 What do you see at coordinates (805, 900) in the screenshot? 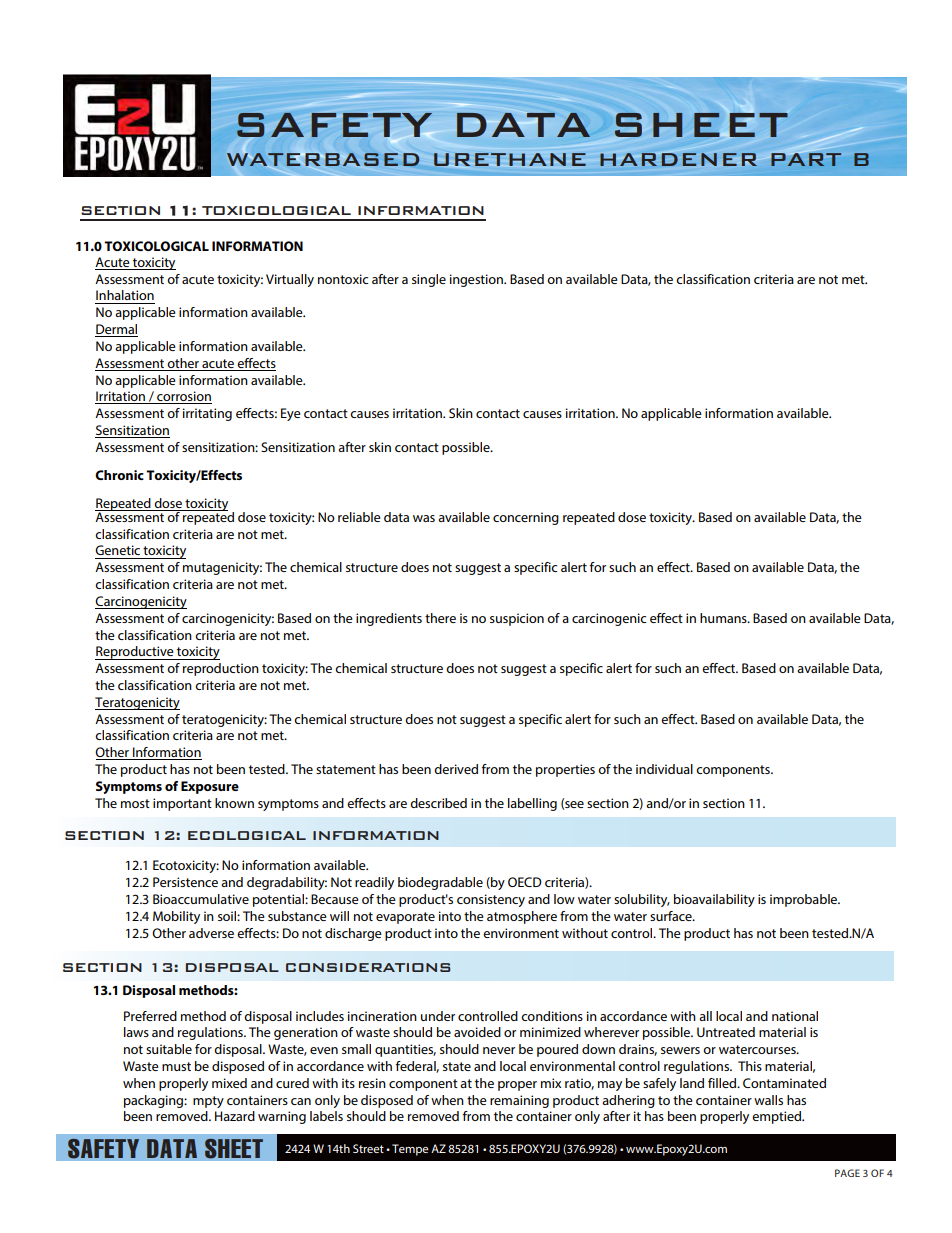
I see `improbable` at bounding box center [805, 900].
